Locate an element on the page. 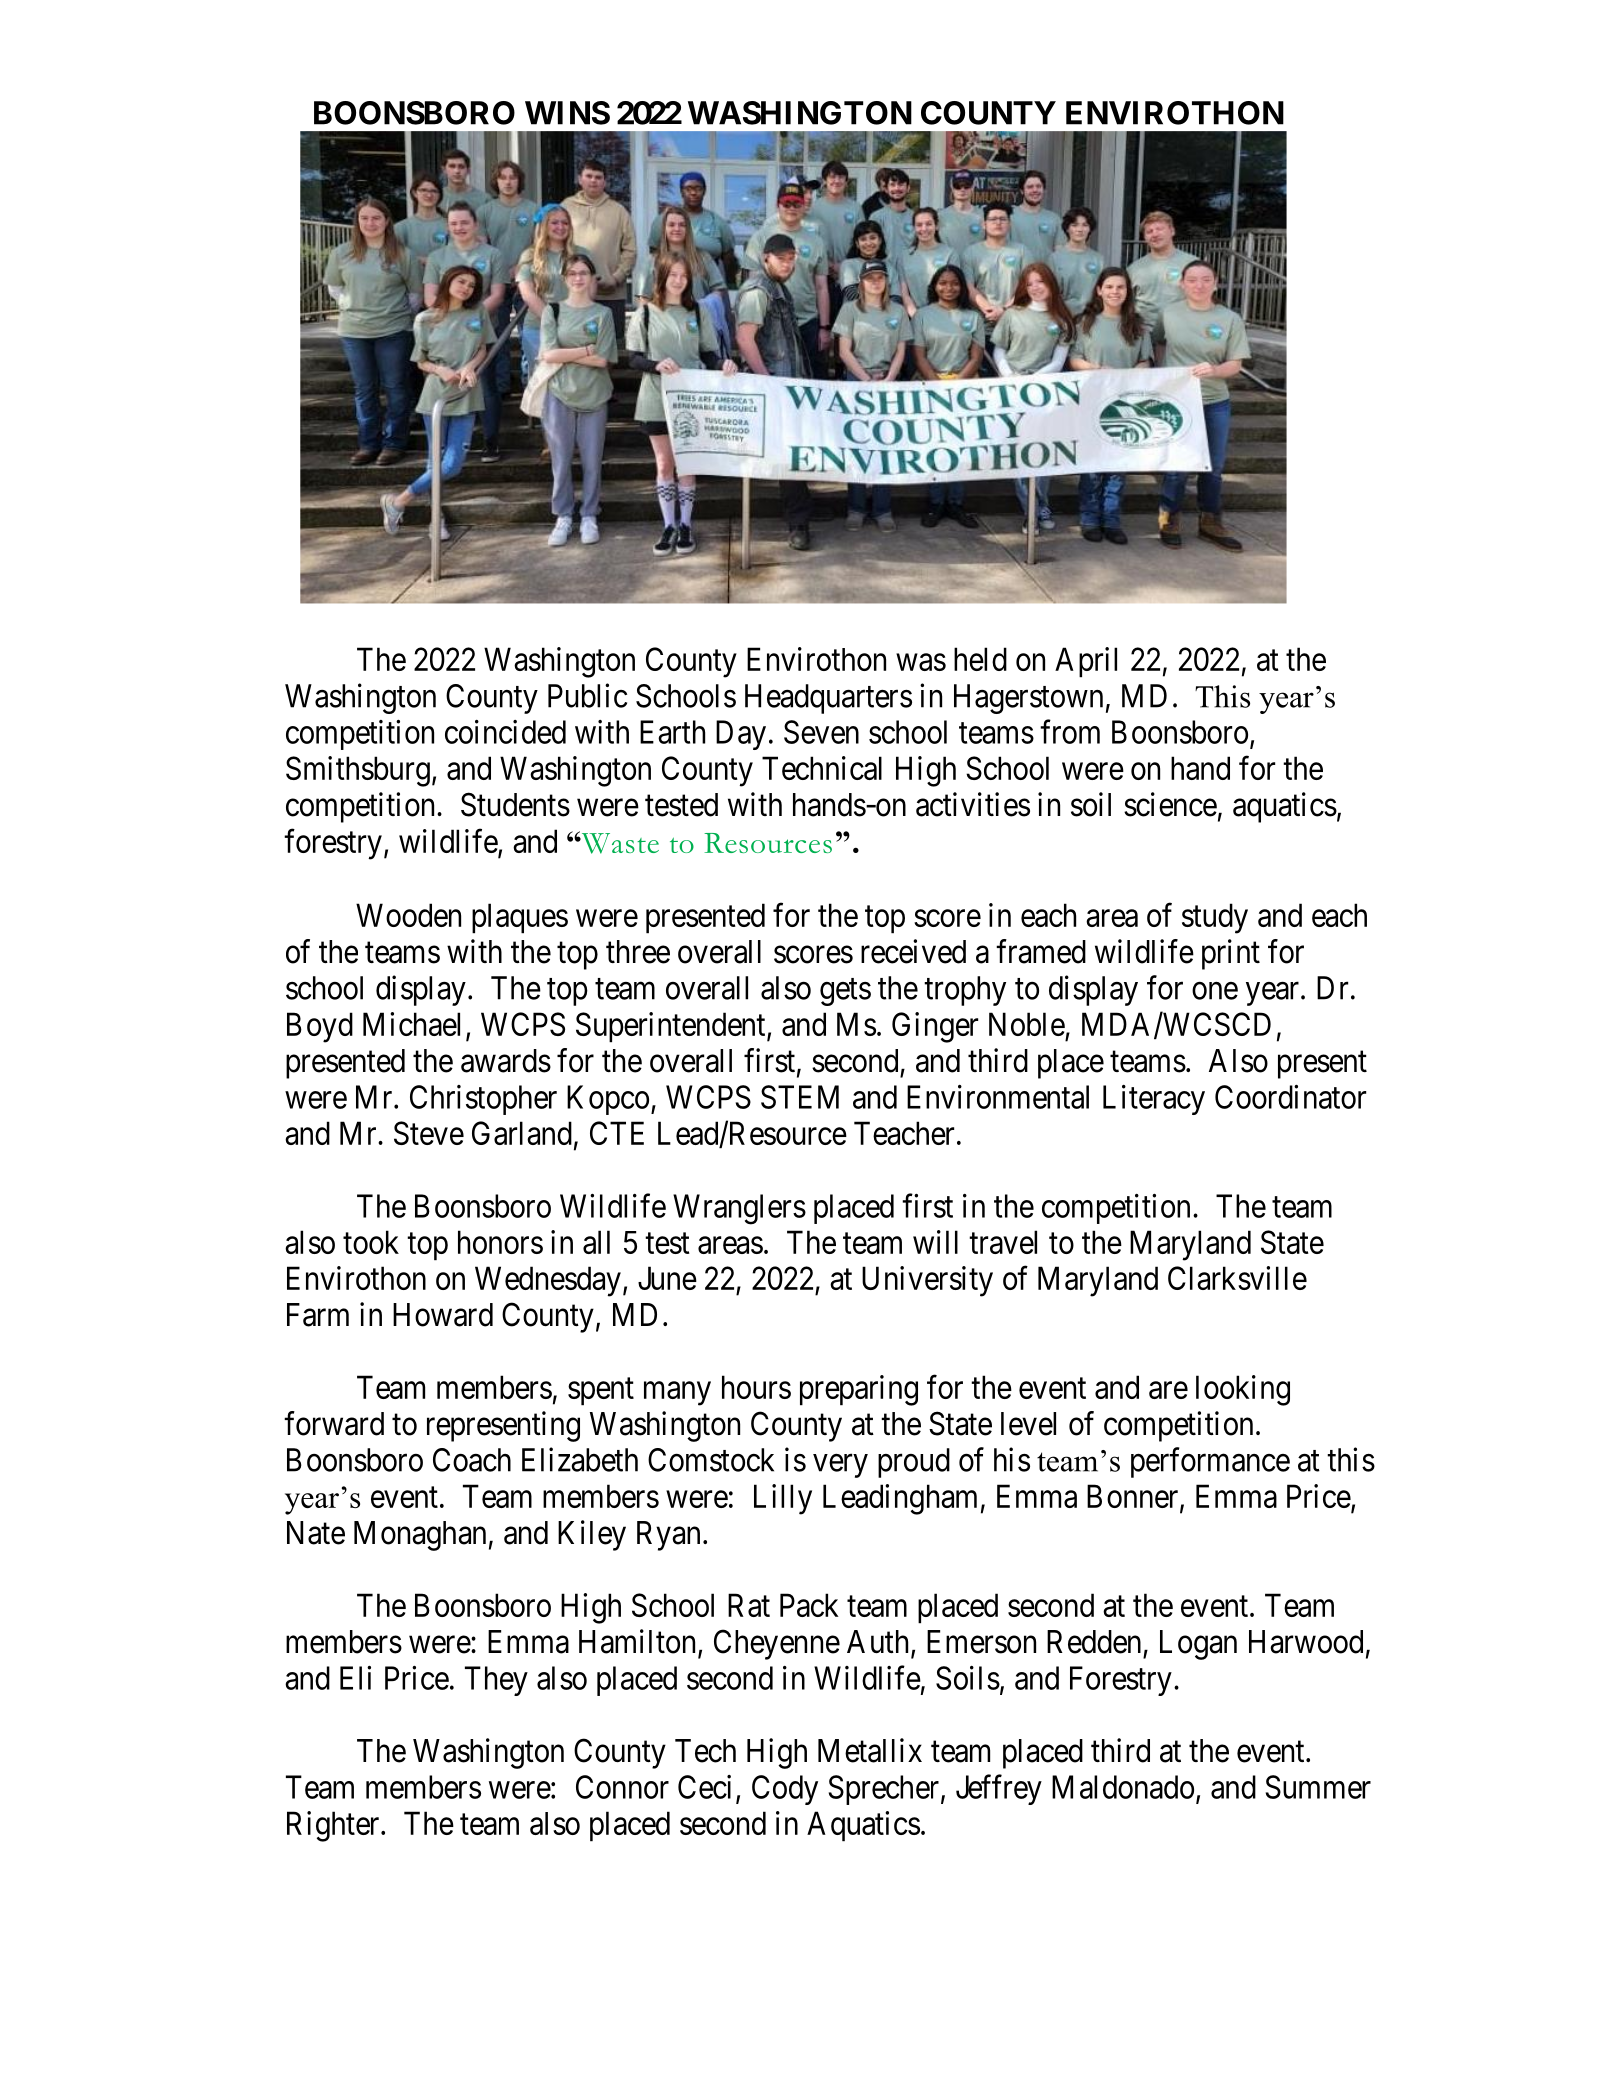  Maldonado is located at coordinates (1123, 1787).
